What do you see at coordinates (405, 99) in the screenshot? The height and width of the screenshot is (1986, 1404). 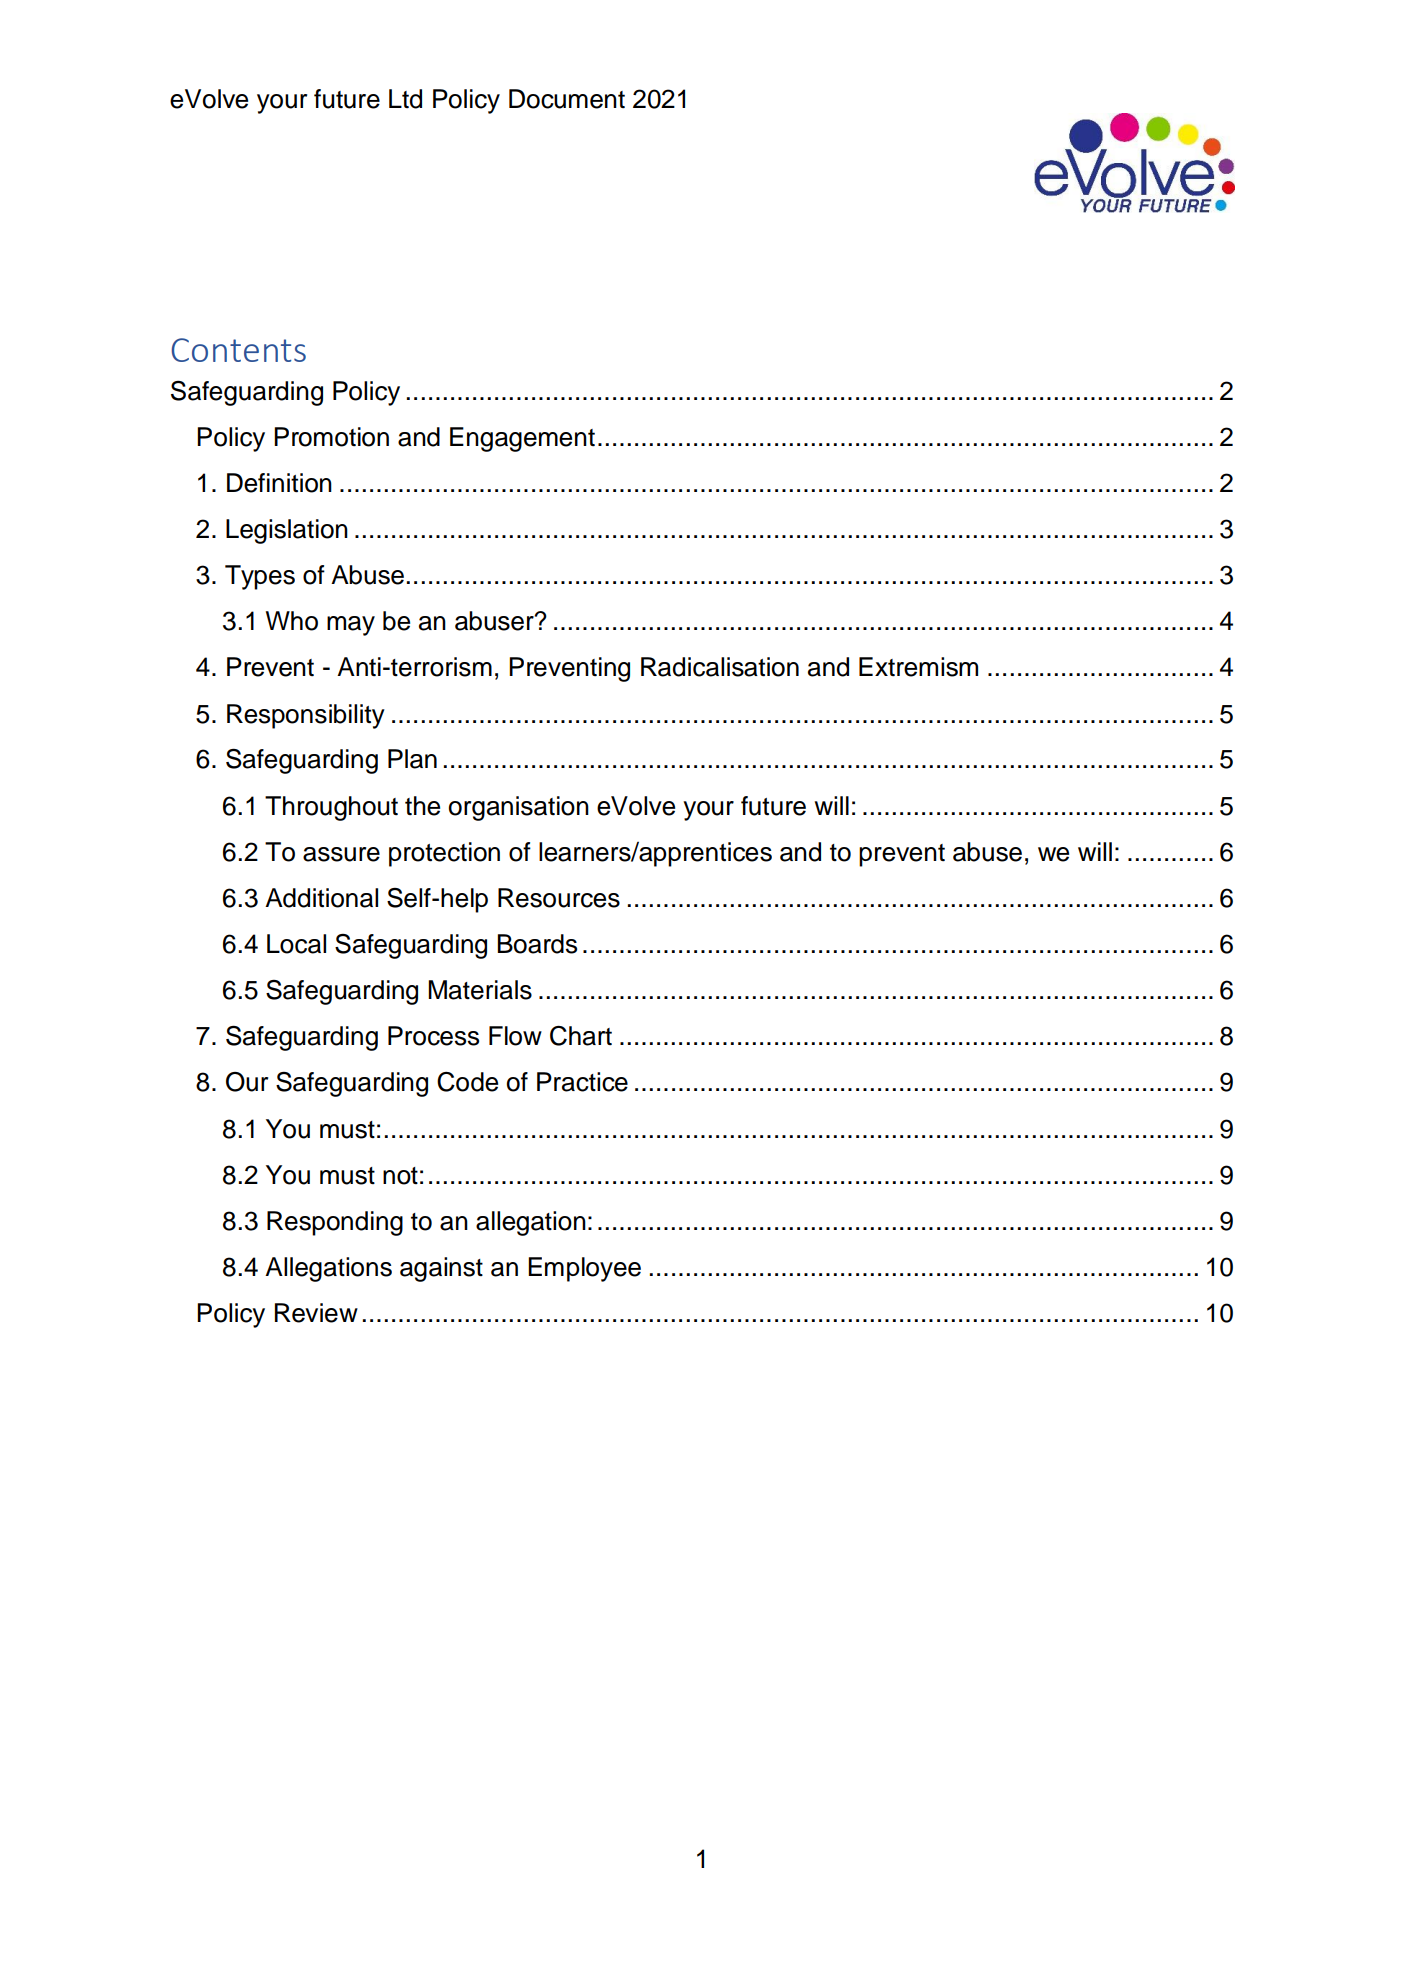 I see `Ltd` at bounding box center [405, 99].
